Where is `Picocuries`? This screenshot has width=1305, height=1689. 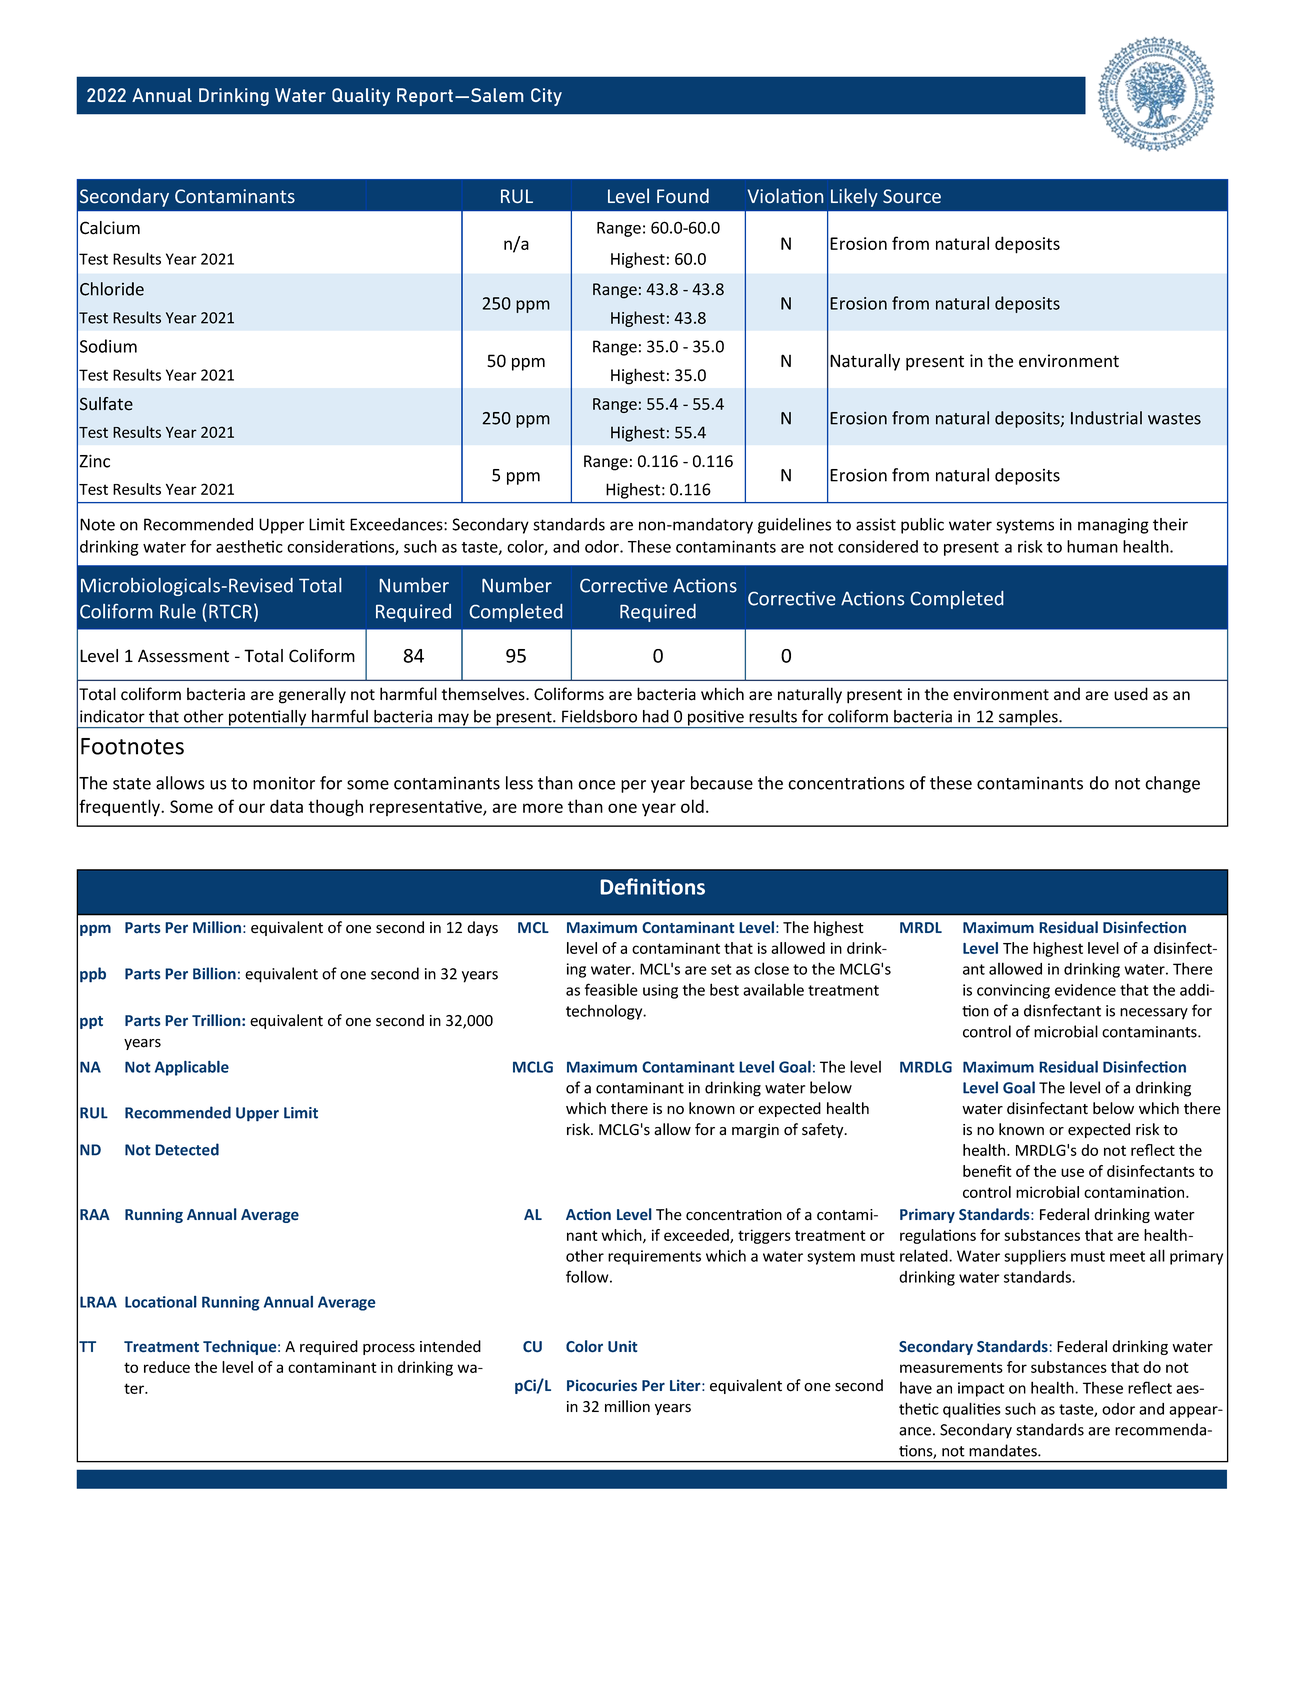
Picocuries is located at coordinates (602, 1386).
